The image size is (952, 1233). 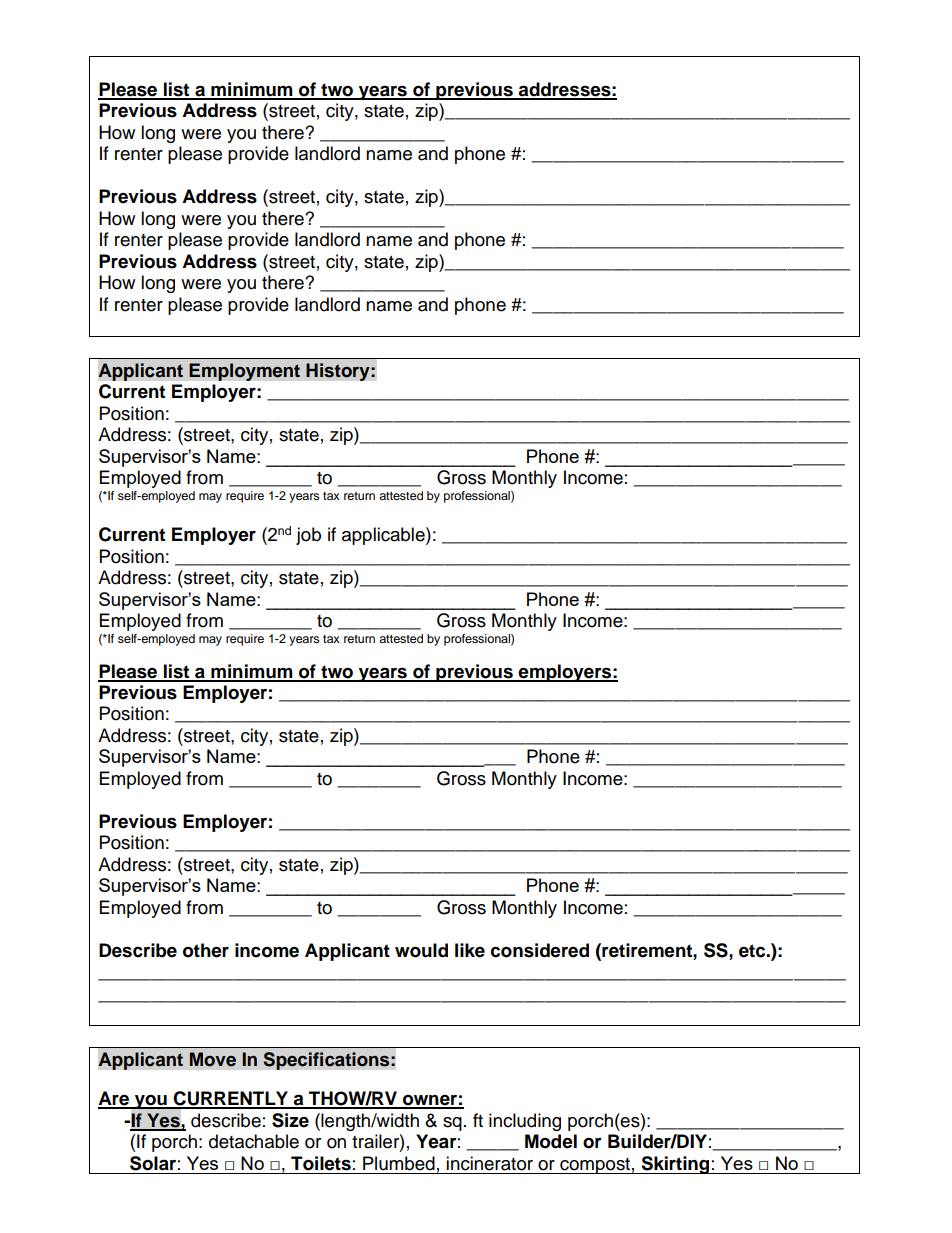 What do you see at coordinates (213, 1059) in the screenshot?
I see `Move` at bounding box center [213, 1059].
